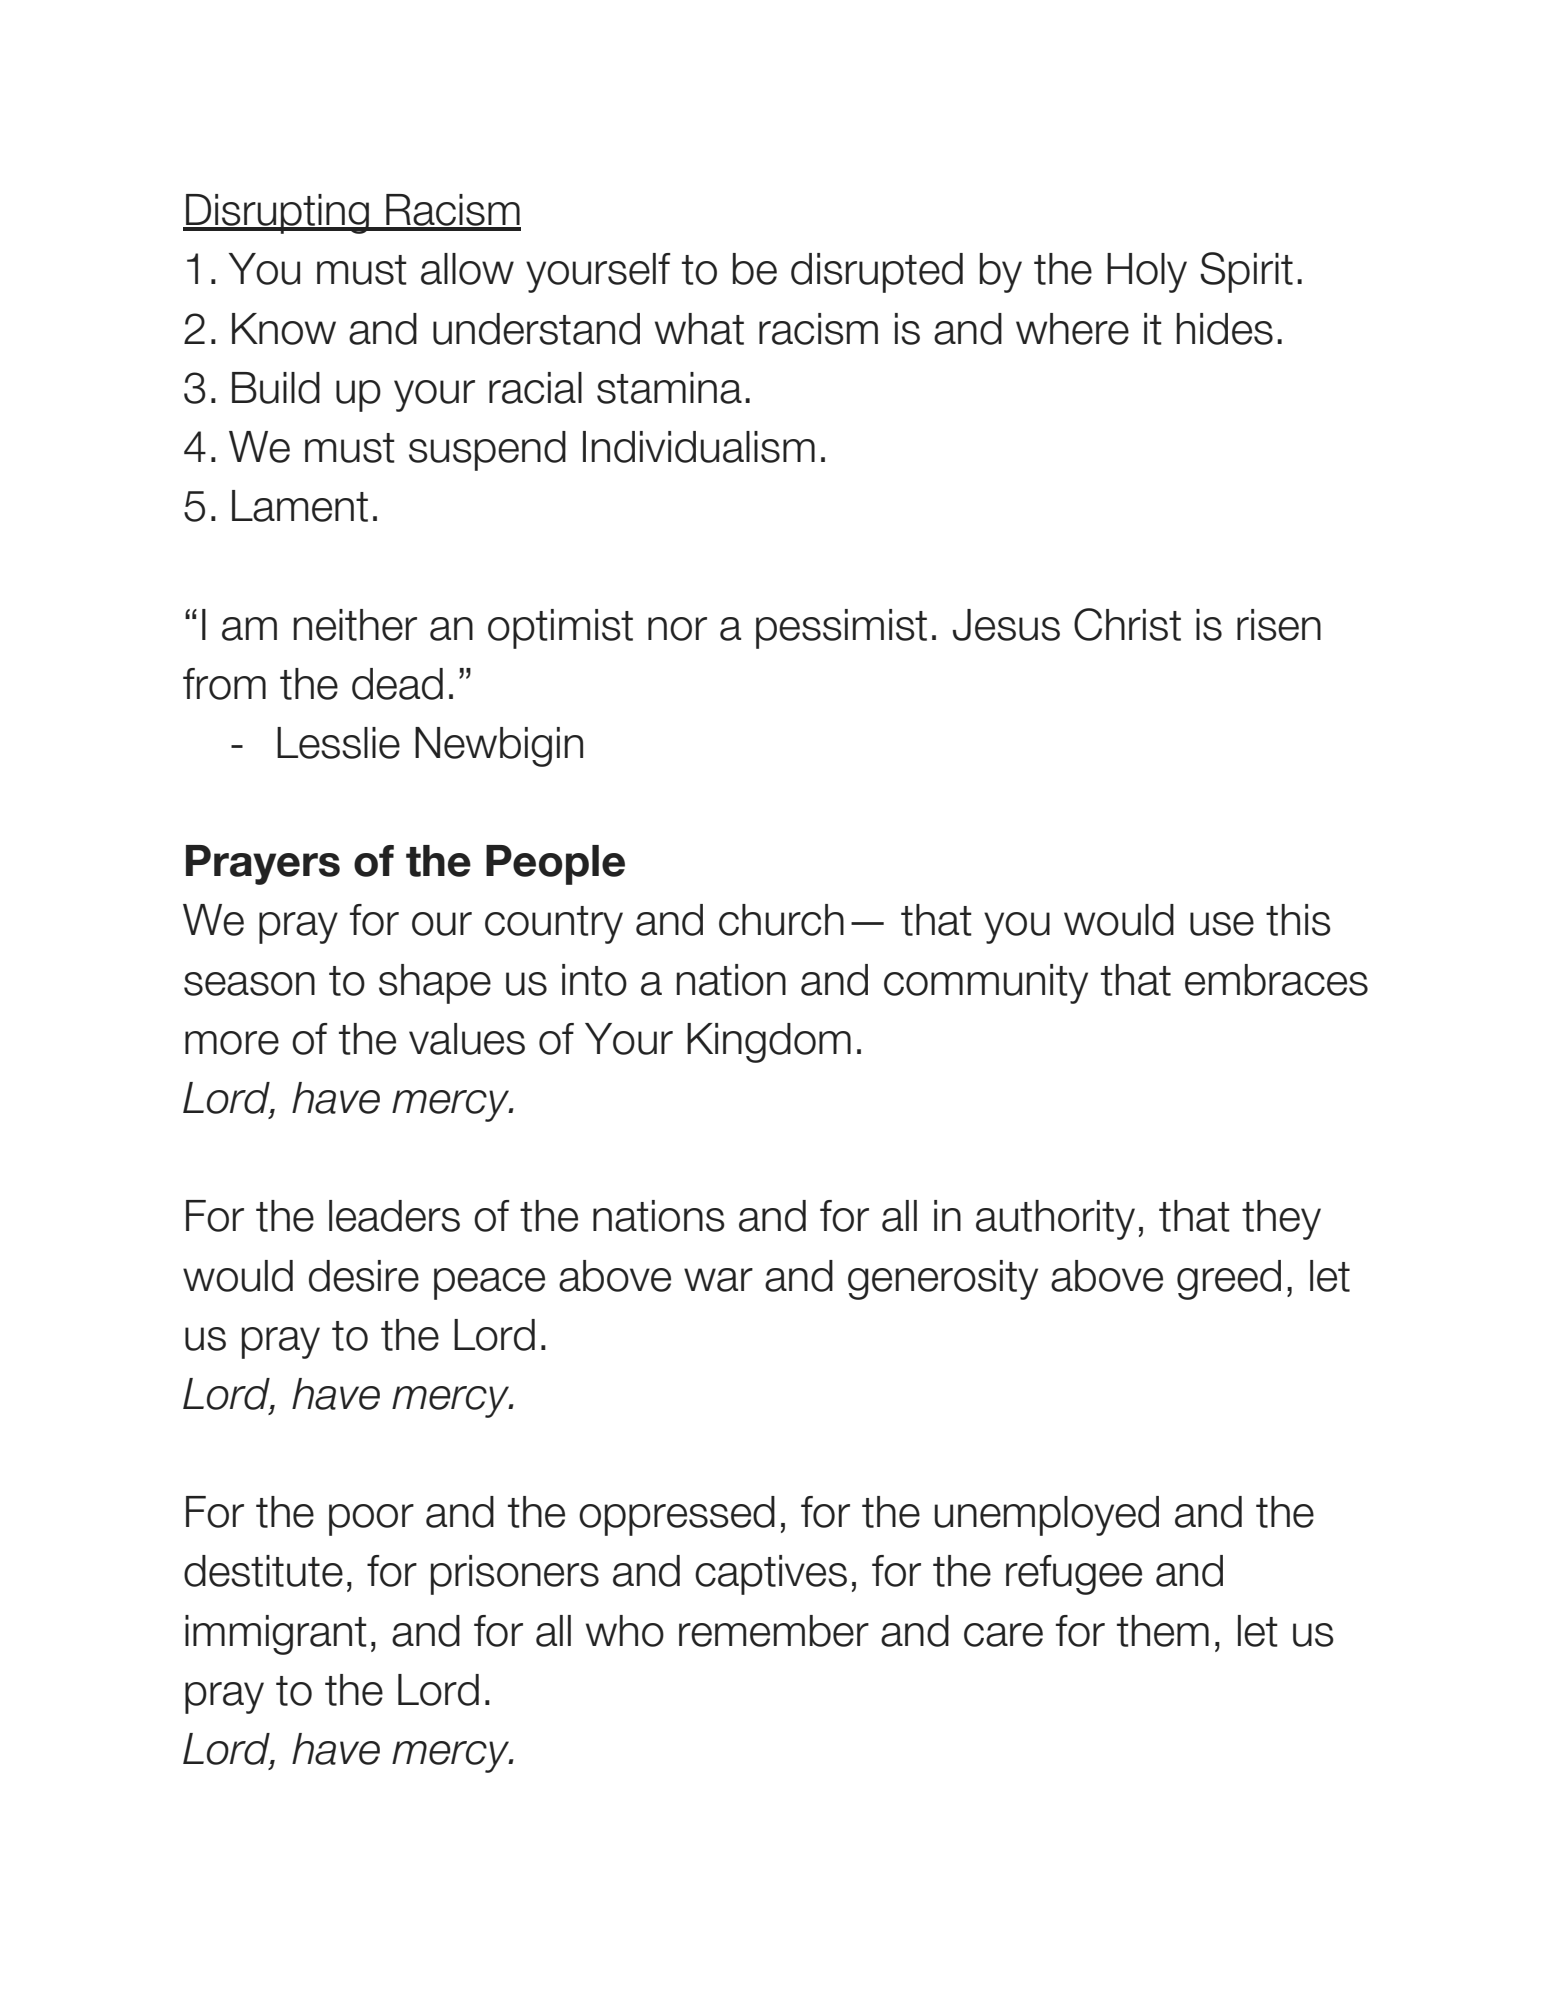 This page has width=1558, height=2016. Describe the element at coordinates (1127, 624) in the page. I see `Christ` at that location.
